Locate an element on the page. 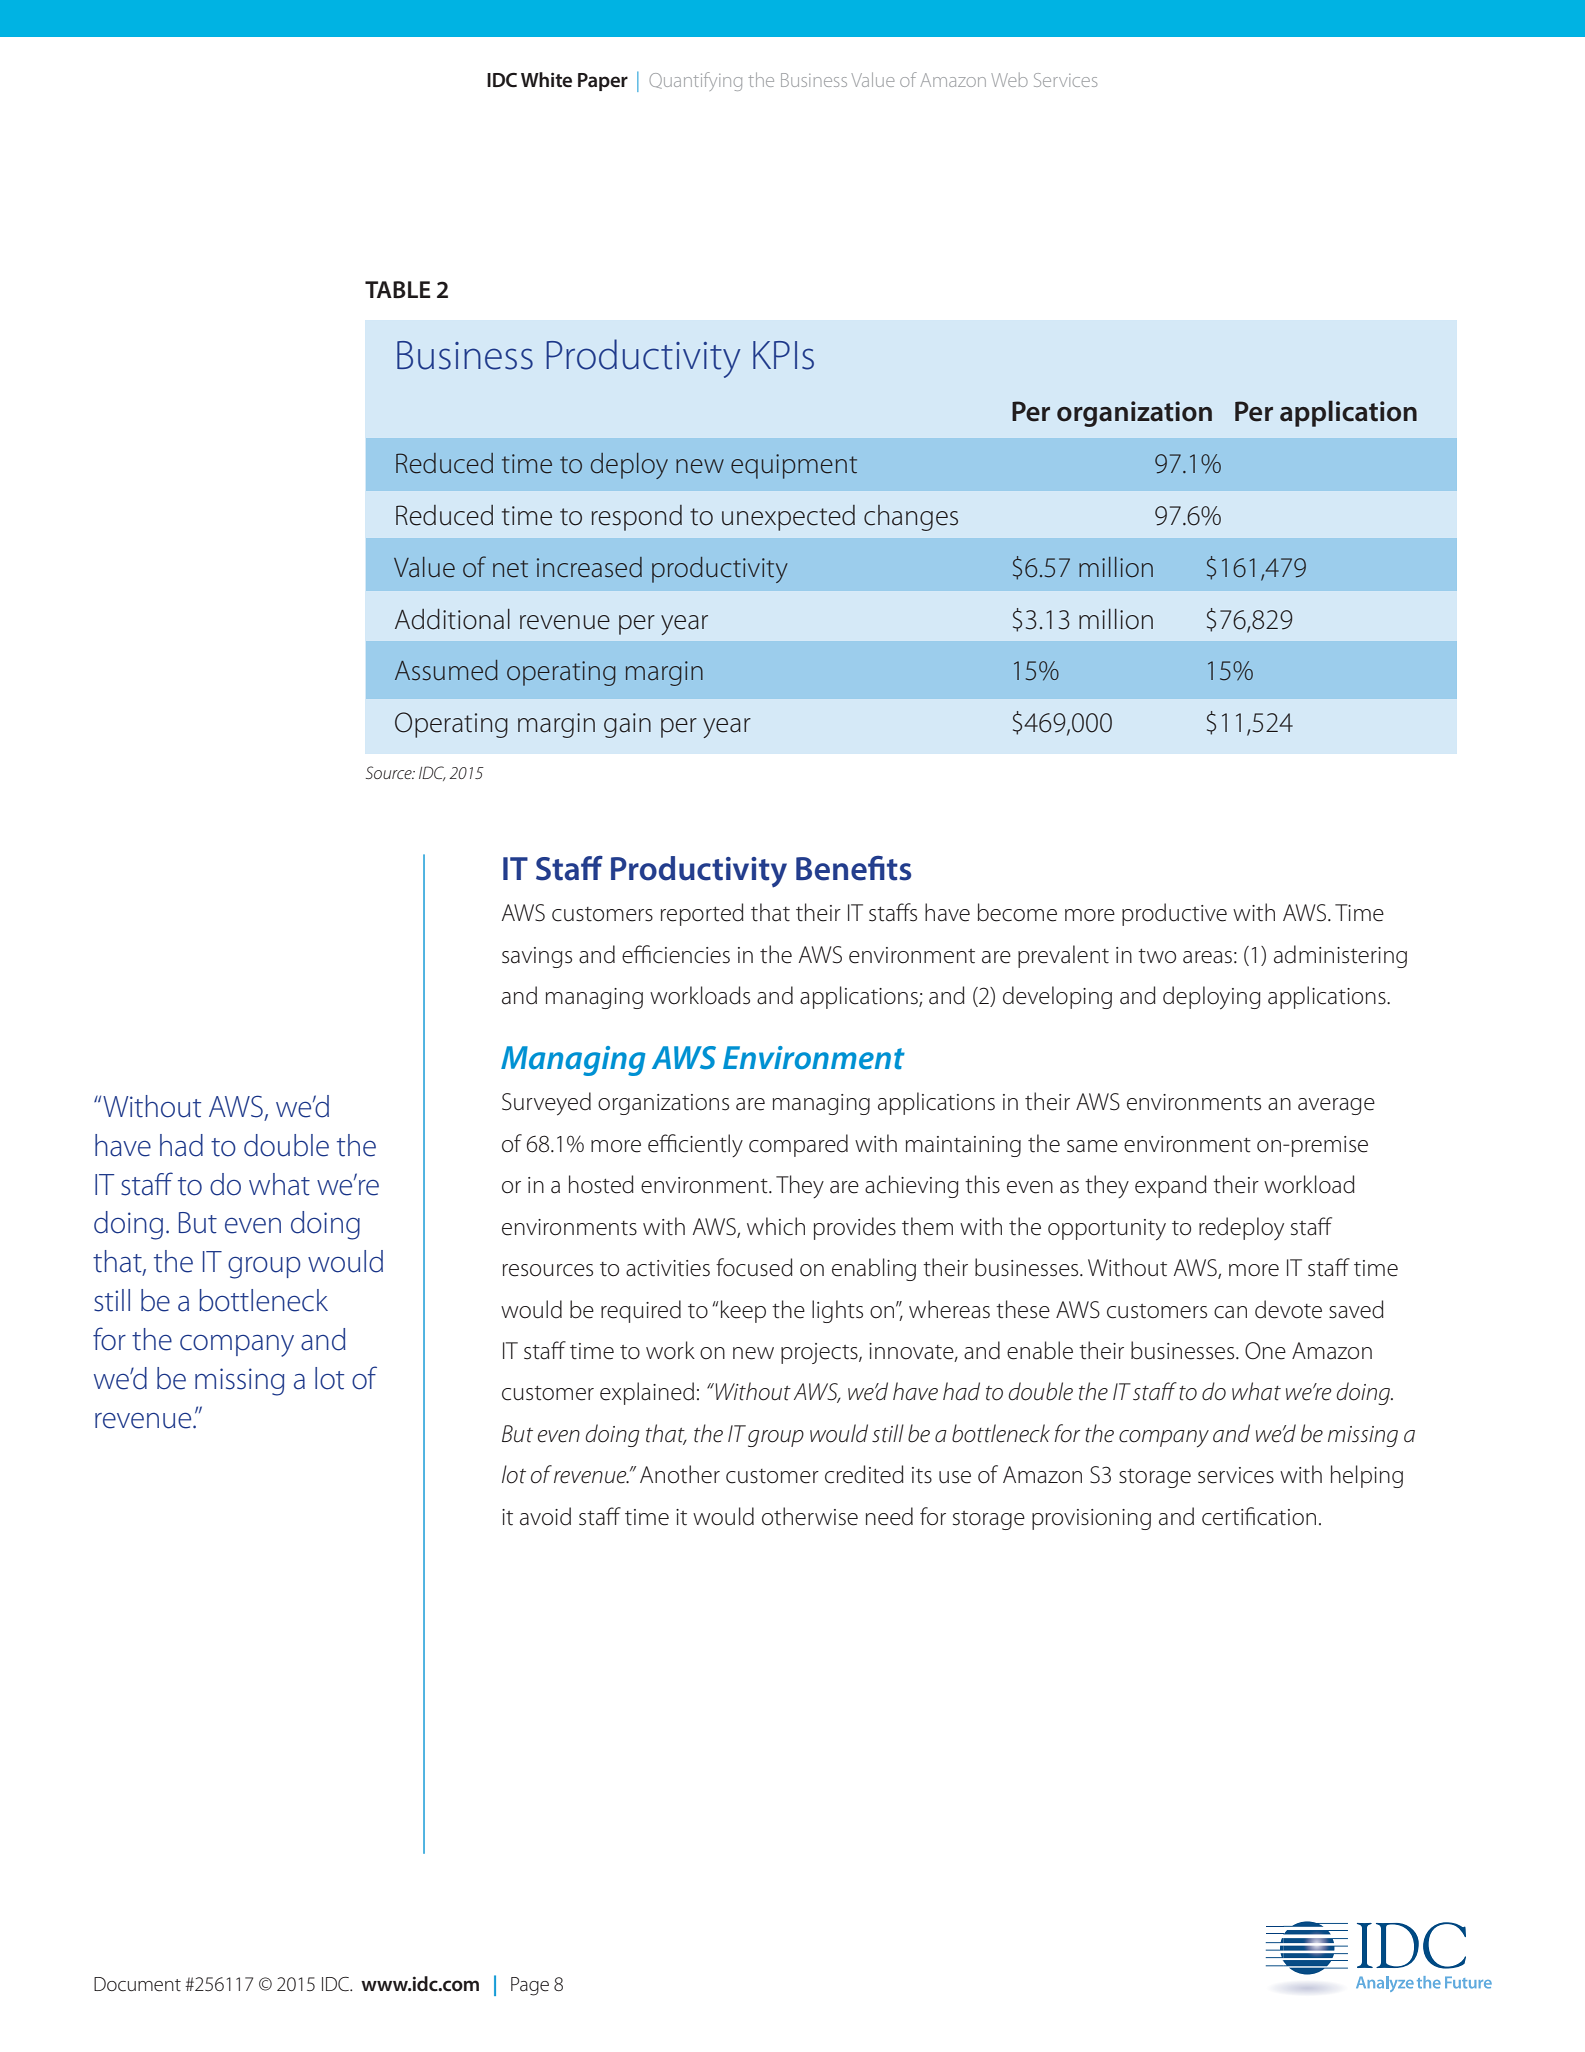  TABLE is located at coordinates (398, 289).
